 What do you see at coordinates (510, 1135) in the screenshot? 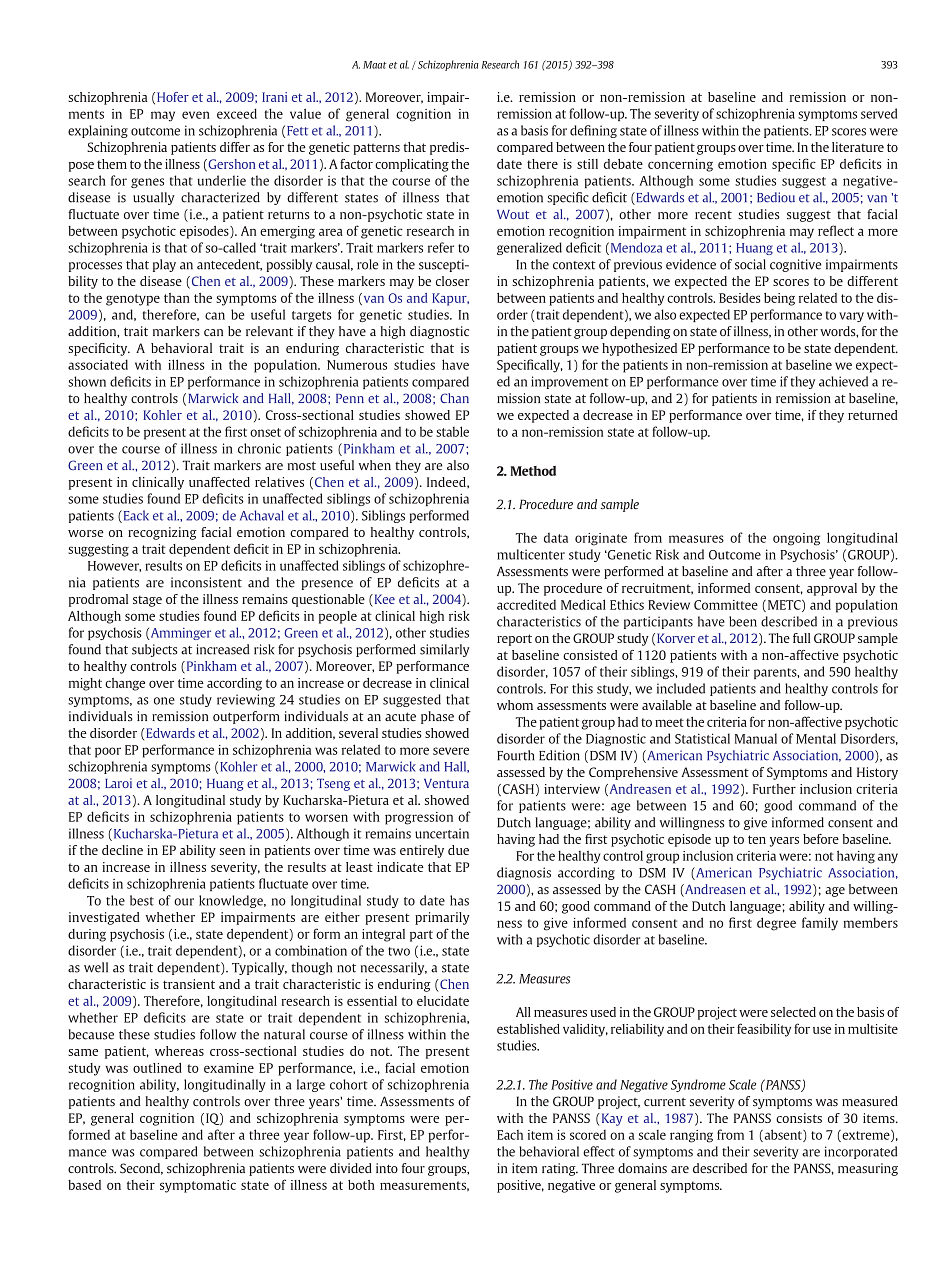
I see `Each` at bounding box center [510, 1135].
